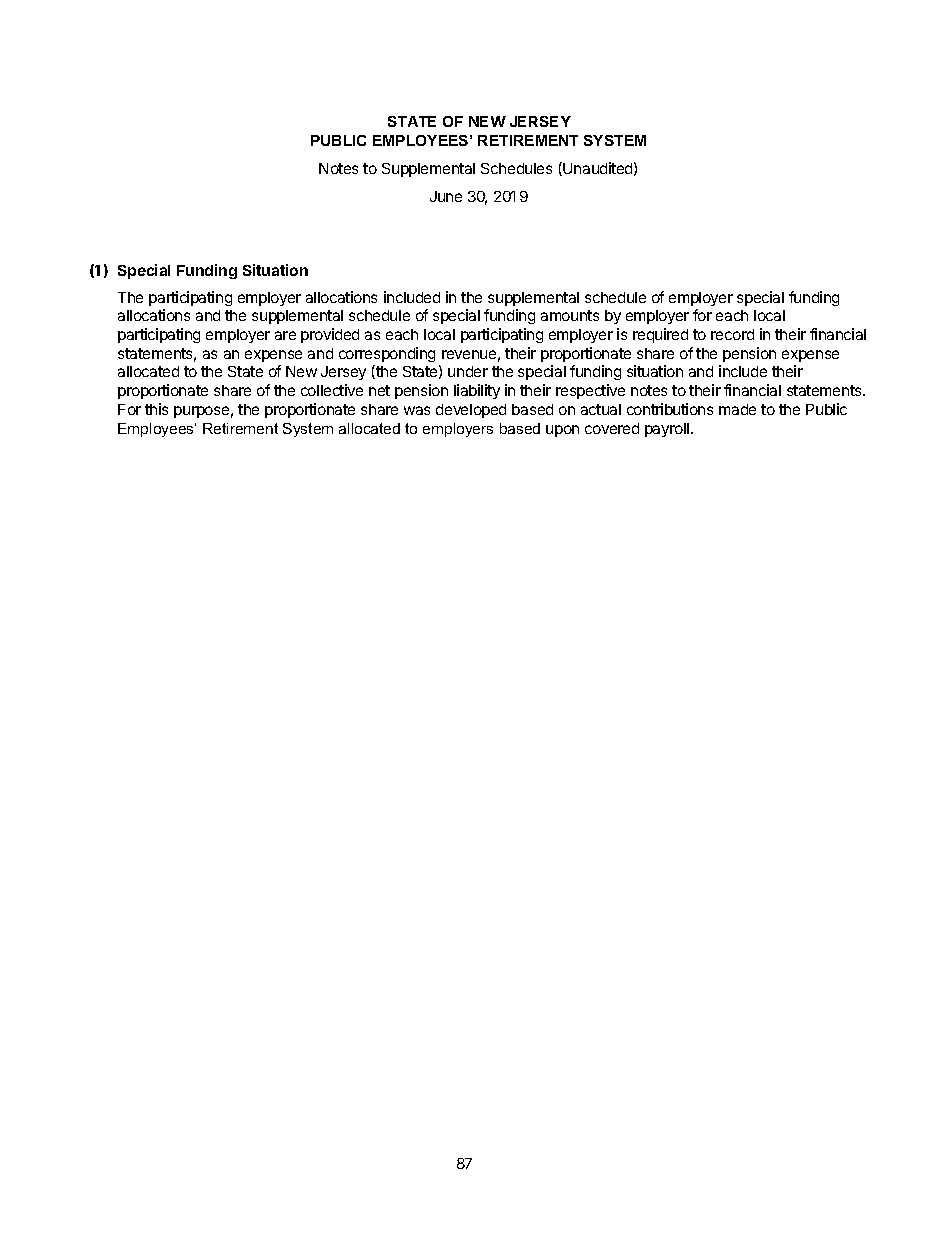 This screenshot has height=1233, width=952. What do you see at coordinates (670, 409) in the screenshot?
I see `contributions` at bounding box center [670, 409].
